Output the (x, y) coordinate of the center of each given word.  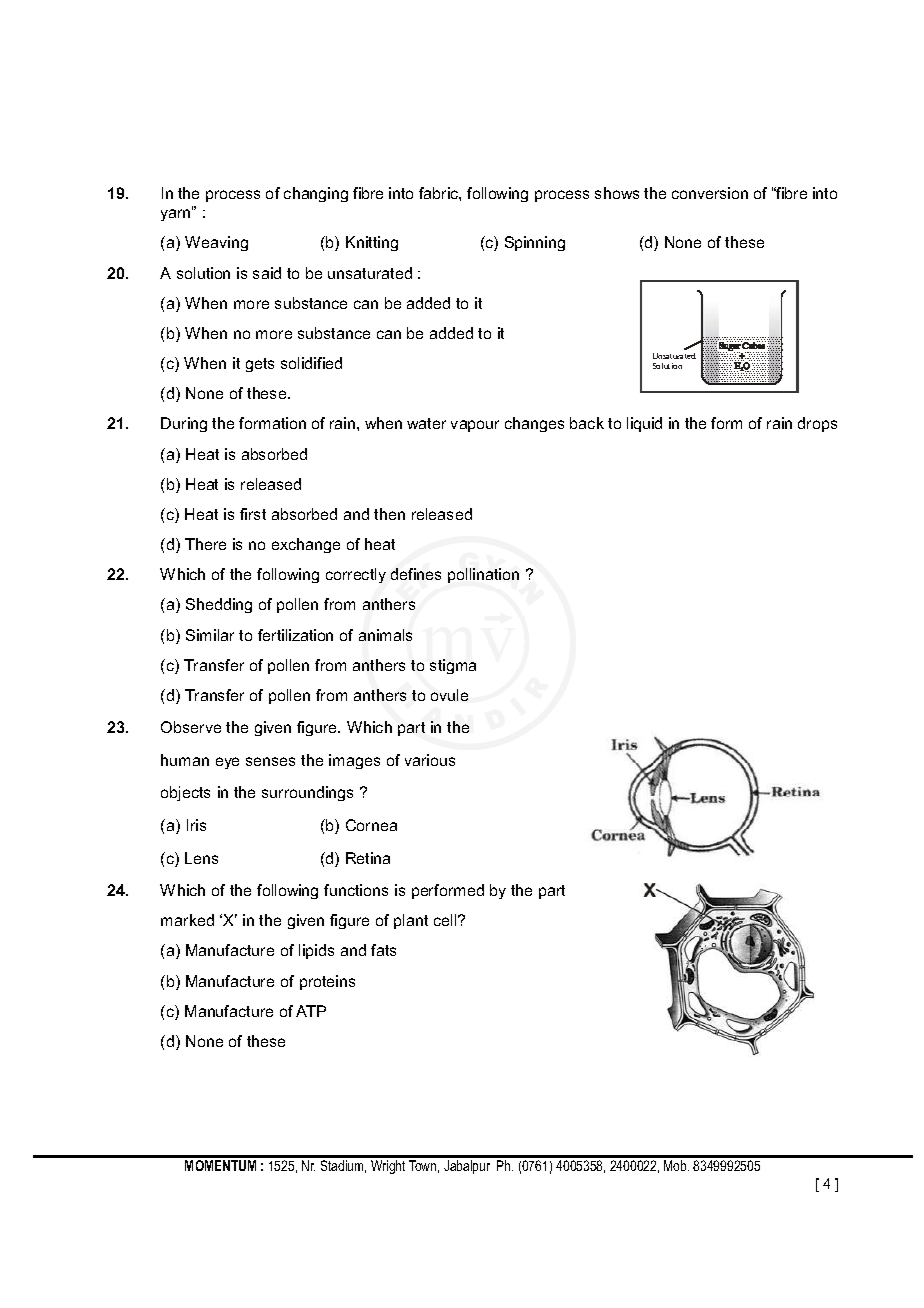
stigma (453, 666)
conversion (710, 193)
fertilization (295, 635)
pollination (483, 575)
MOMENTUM (220, 1165)
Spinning (535, 243)
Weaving (216, 243)
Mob (676, 1165)
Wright (388, 1167)
